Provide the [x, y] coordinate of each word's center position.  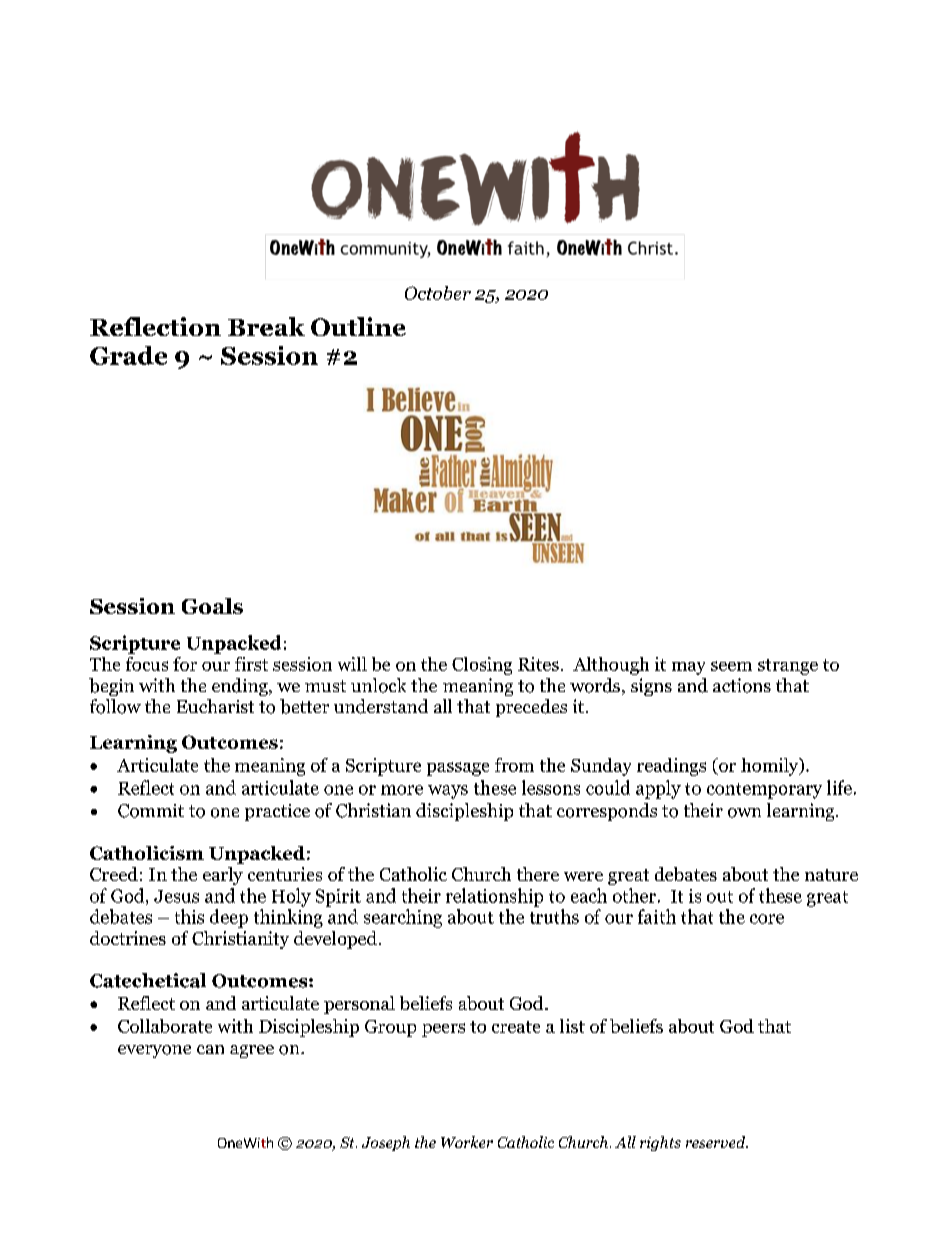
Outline [358, 326]
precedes [531, 708]
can [210, 1049]
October [438, 293]
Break [266, 326]
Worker [467, 1142]
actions [742, 685]
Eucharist [215, 706]
